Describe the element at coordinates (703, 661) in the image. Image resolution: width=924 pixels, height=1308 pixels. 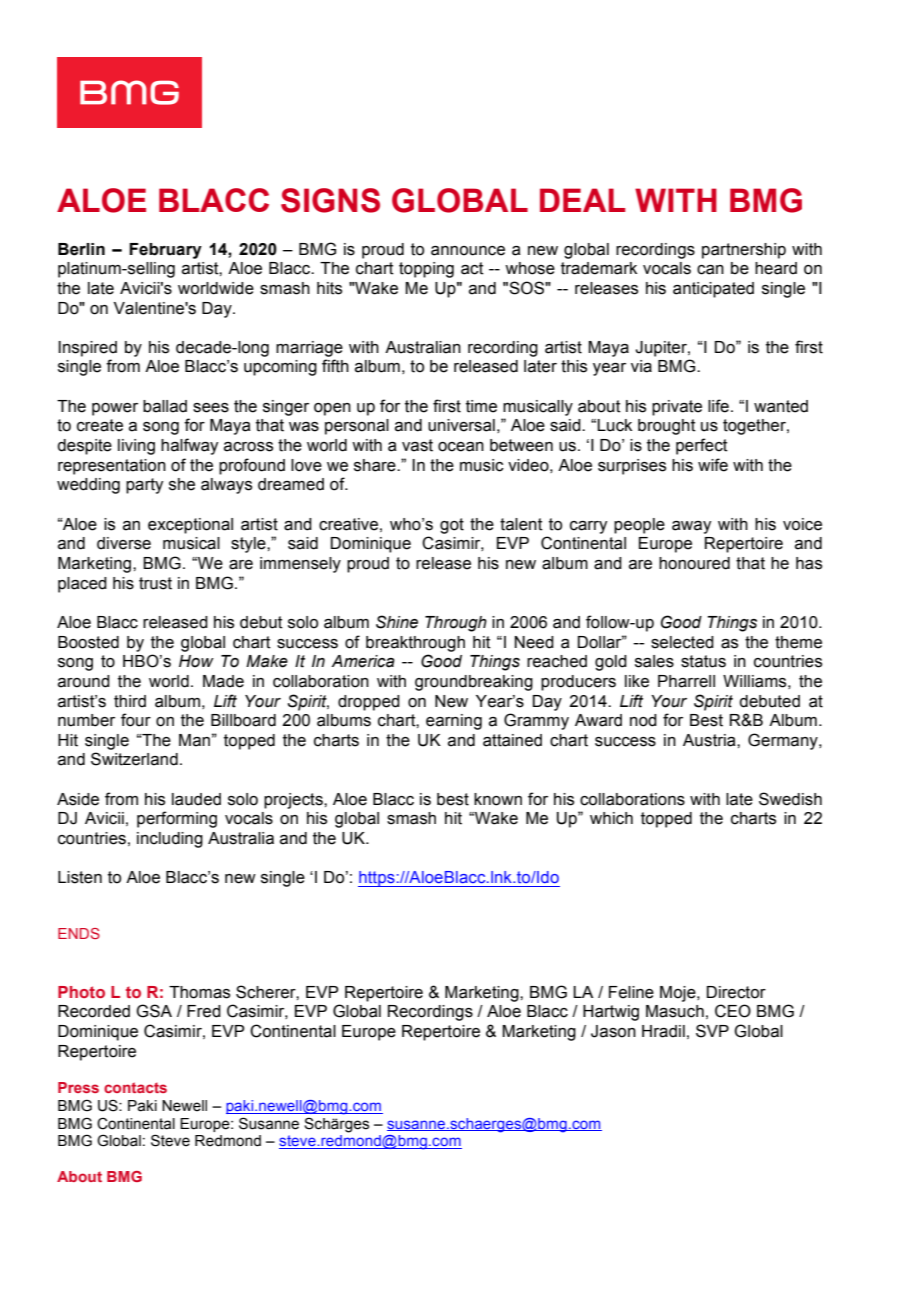
I see `status` at that location.
